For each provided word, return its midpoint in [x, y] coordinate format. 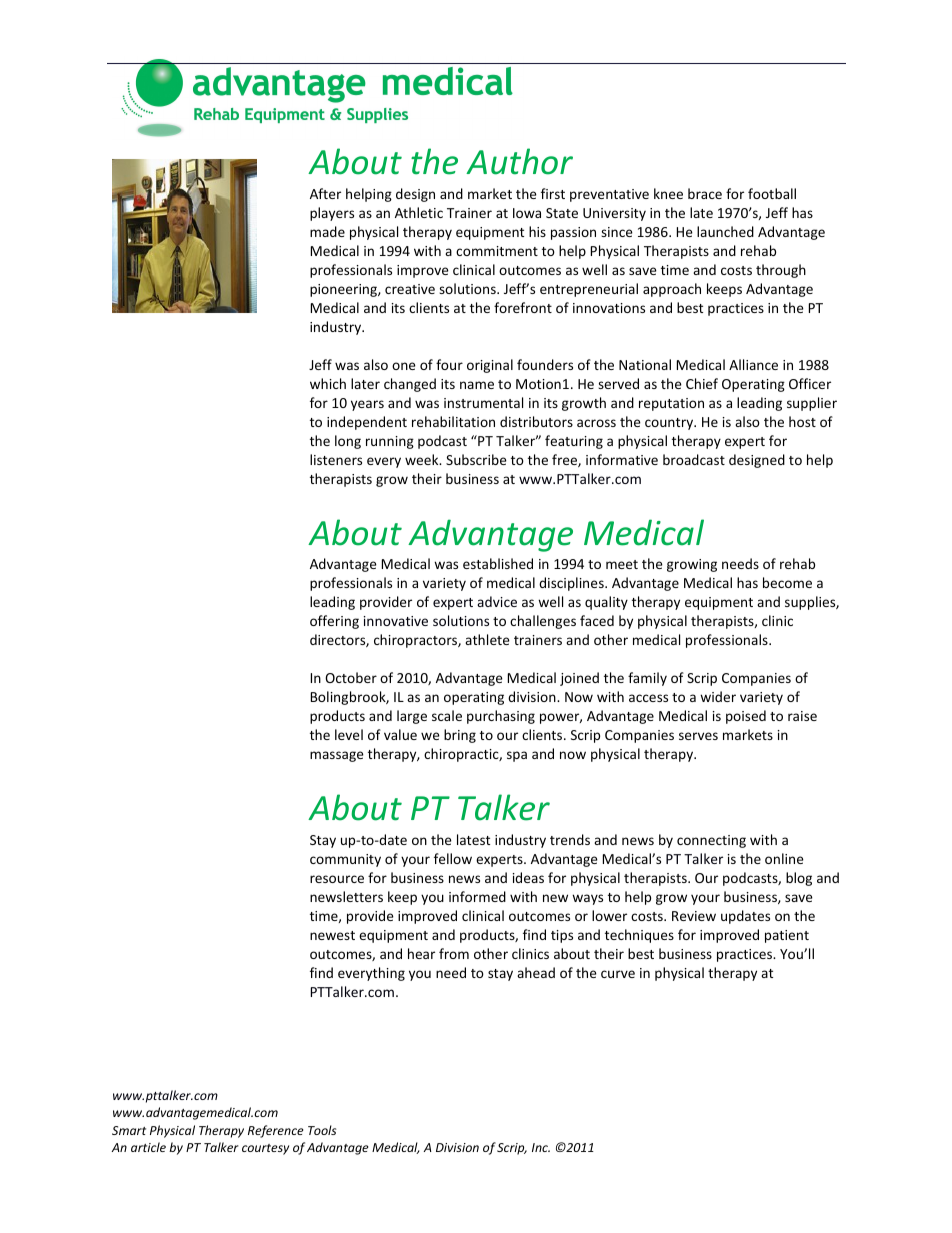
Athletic [419, 212]
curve [618, 974]
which [328, 383]
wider [718, 696]
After [325, 193]
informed [477, 896]
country [670, 424]
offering [334, 622]
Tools [322, 1130]
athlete [487, 639]
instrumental [483, 402]
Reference [276, 1131]
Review [694, 916]
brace [705, 193]
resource [337, 879]
